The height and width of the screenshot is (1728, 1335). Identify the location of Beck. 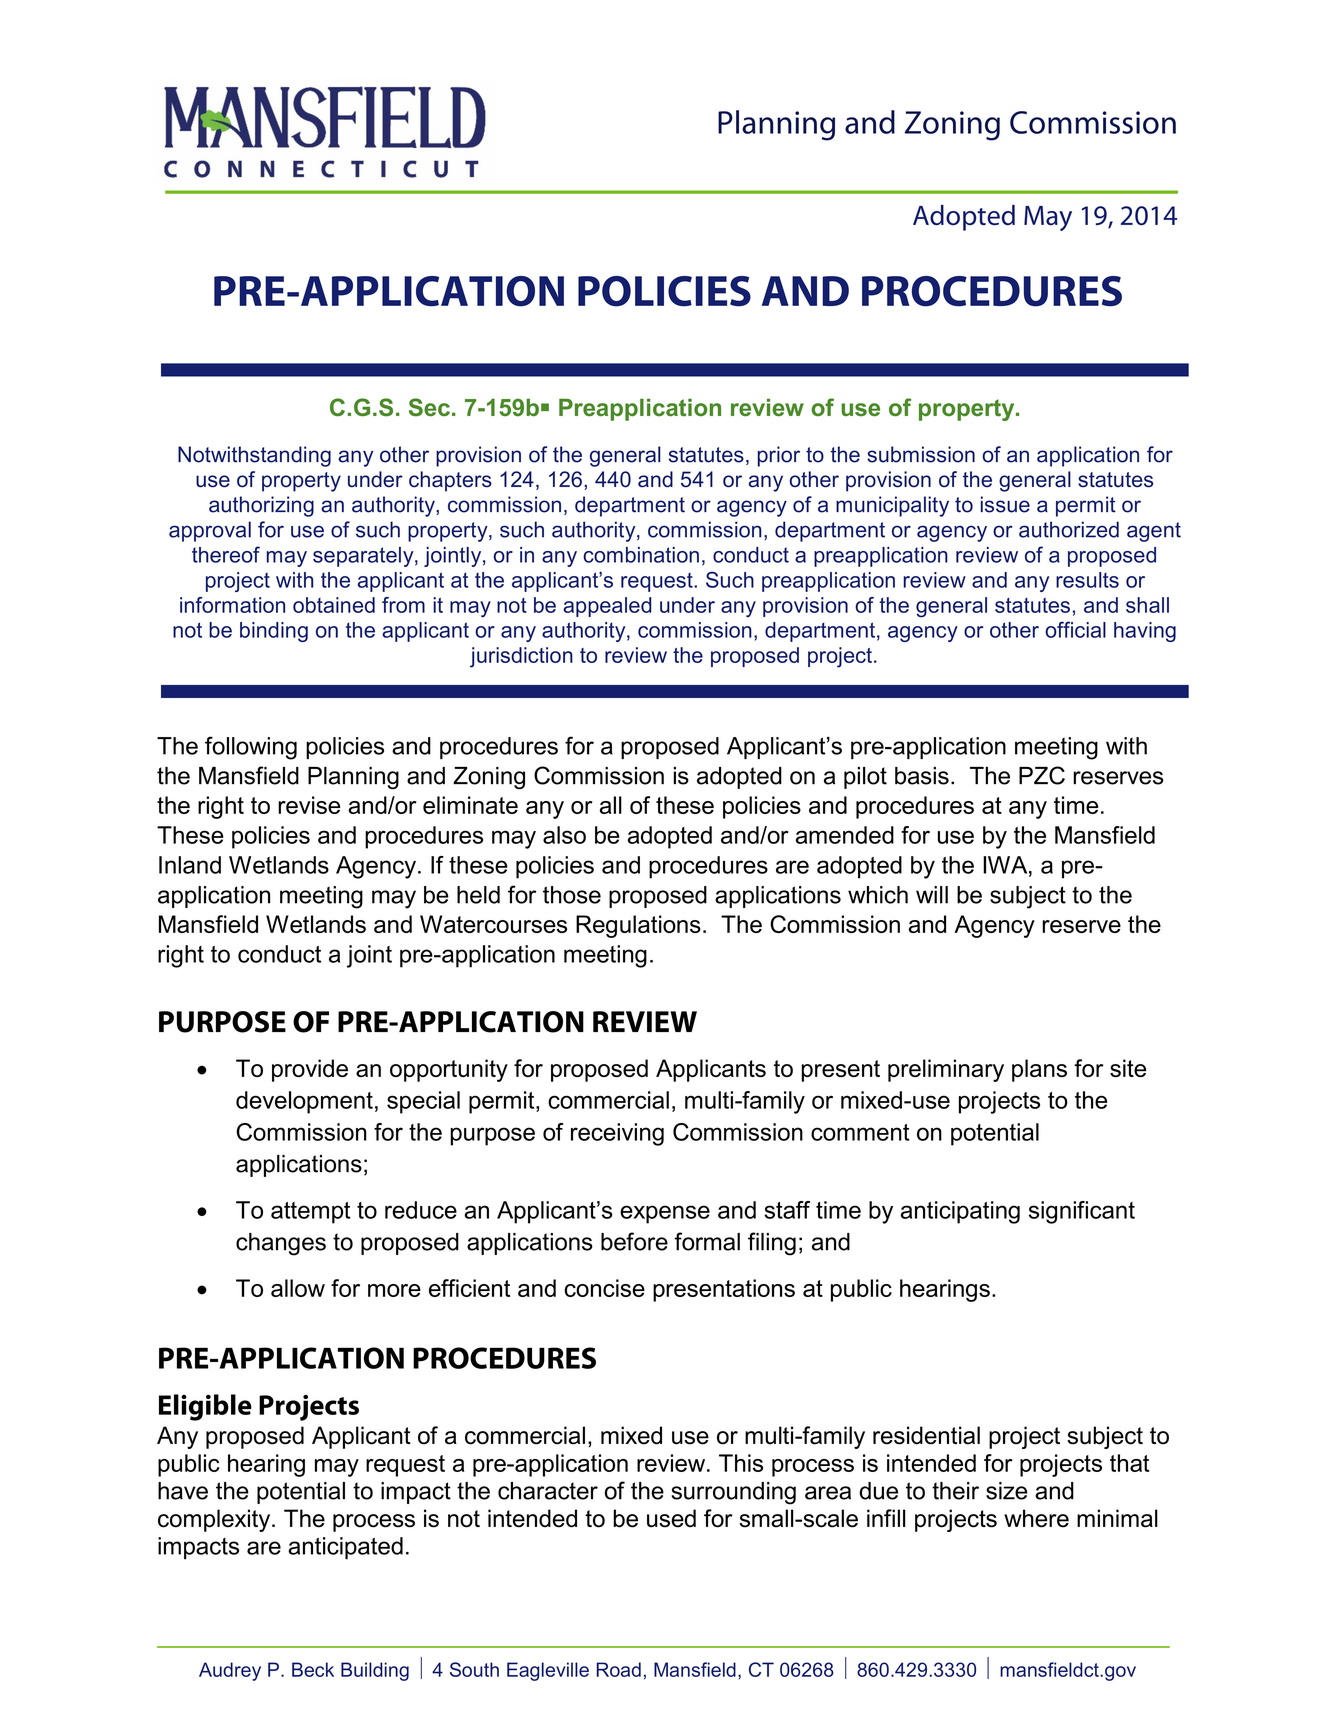
(313, 1669).
